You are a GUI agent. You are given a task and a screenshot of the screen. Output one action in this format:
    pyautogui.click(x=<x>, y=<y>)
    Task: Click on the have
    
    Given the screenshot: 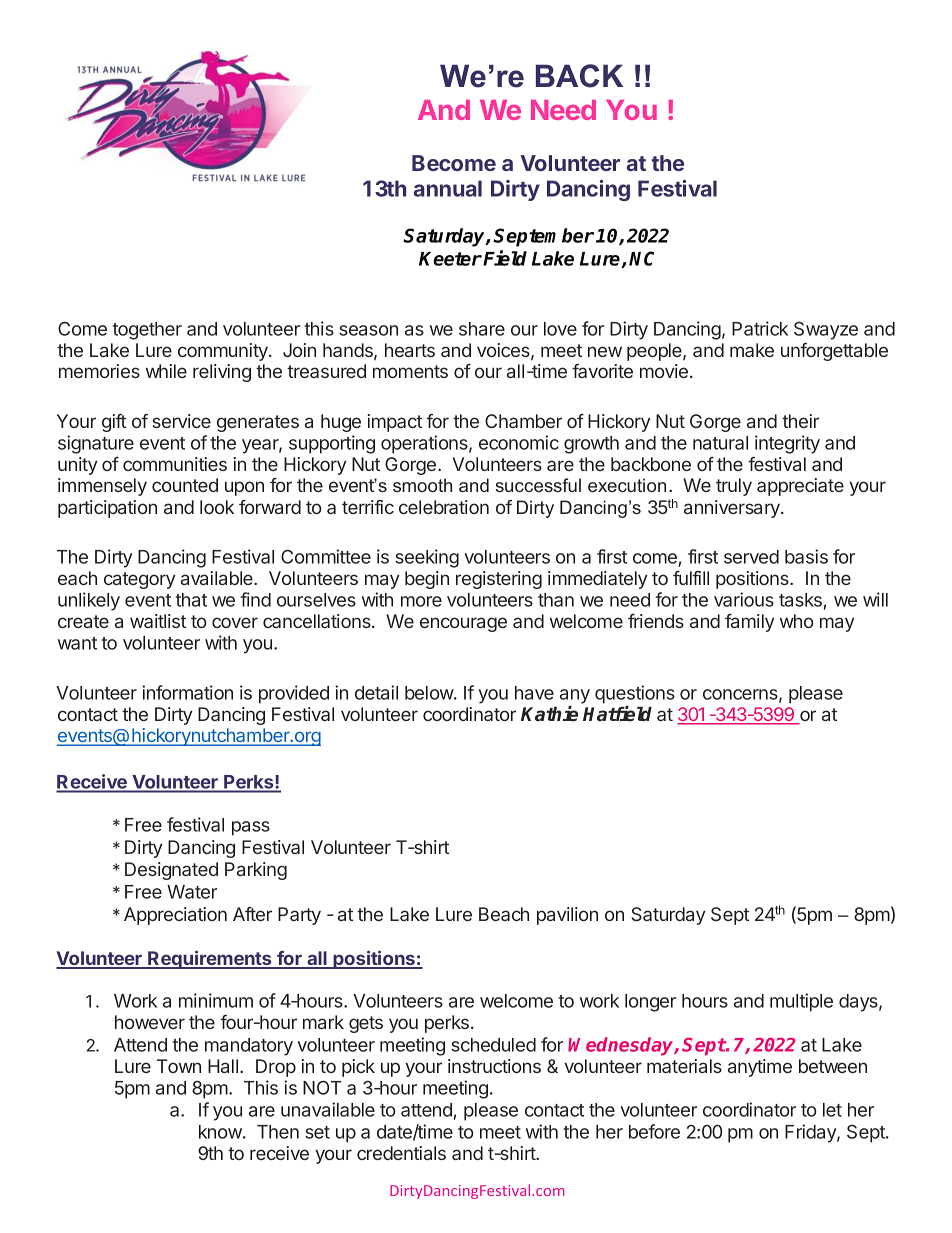 What is the action you would take?
    pyautogui.click(x=534, y=693)
